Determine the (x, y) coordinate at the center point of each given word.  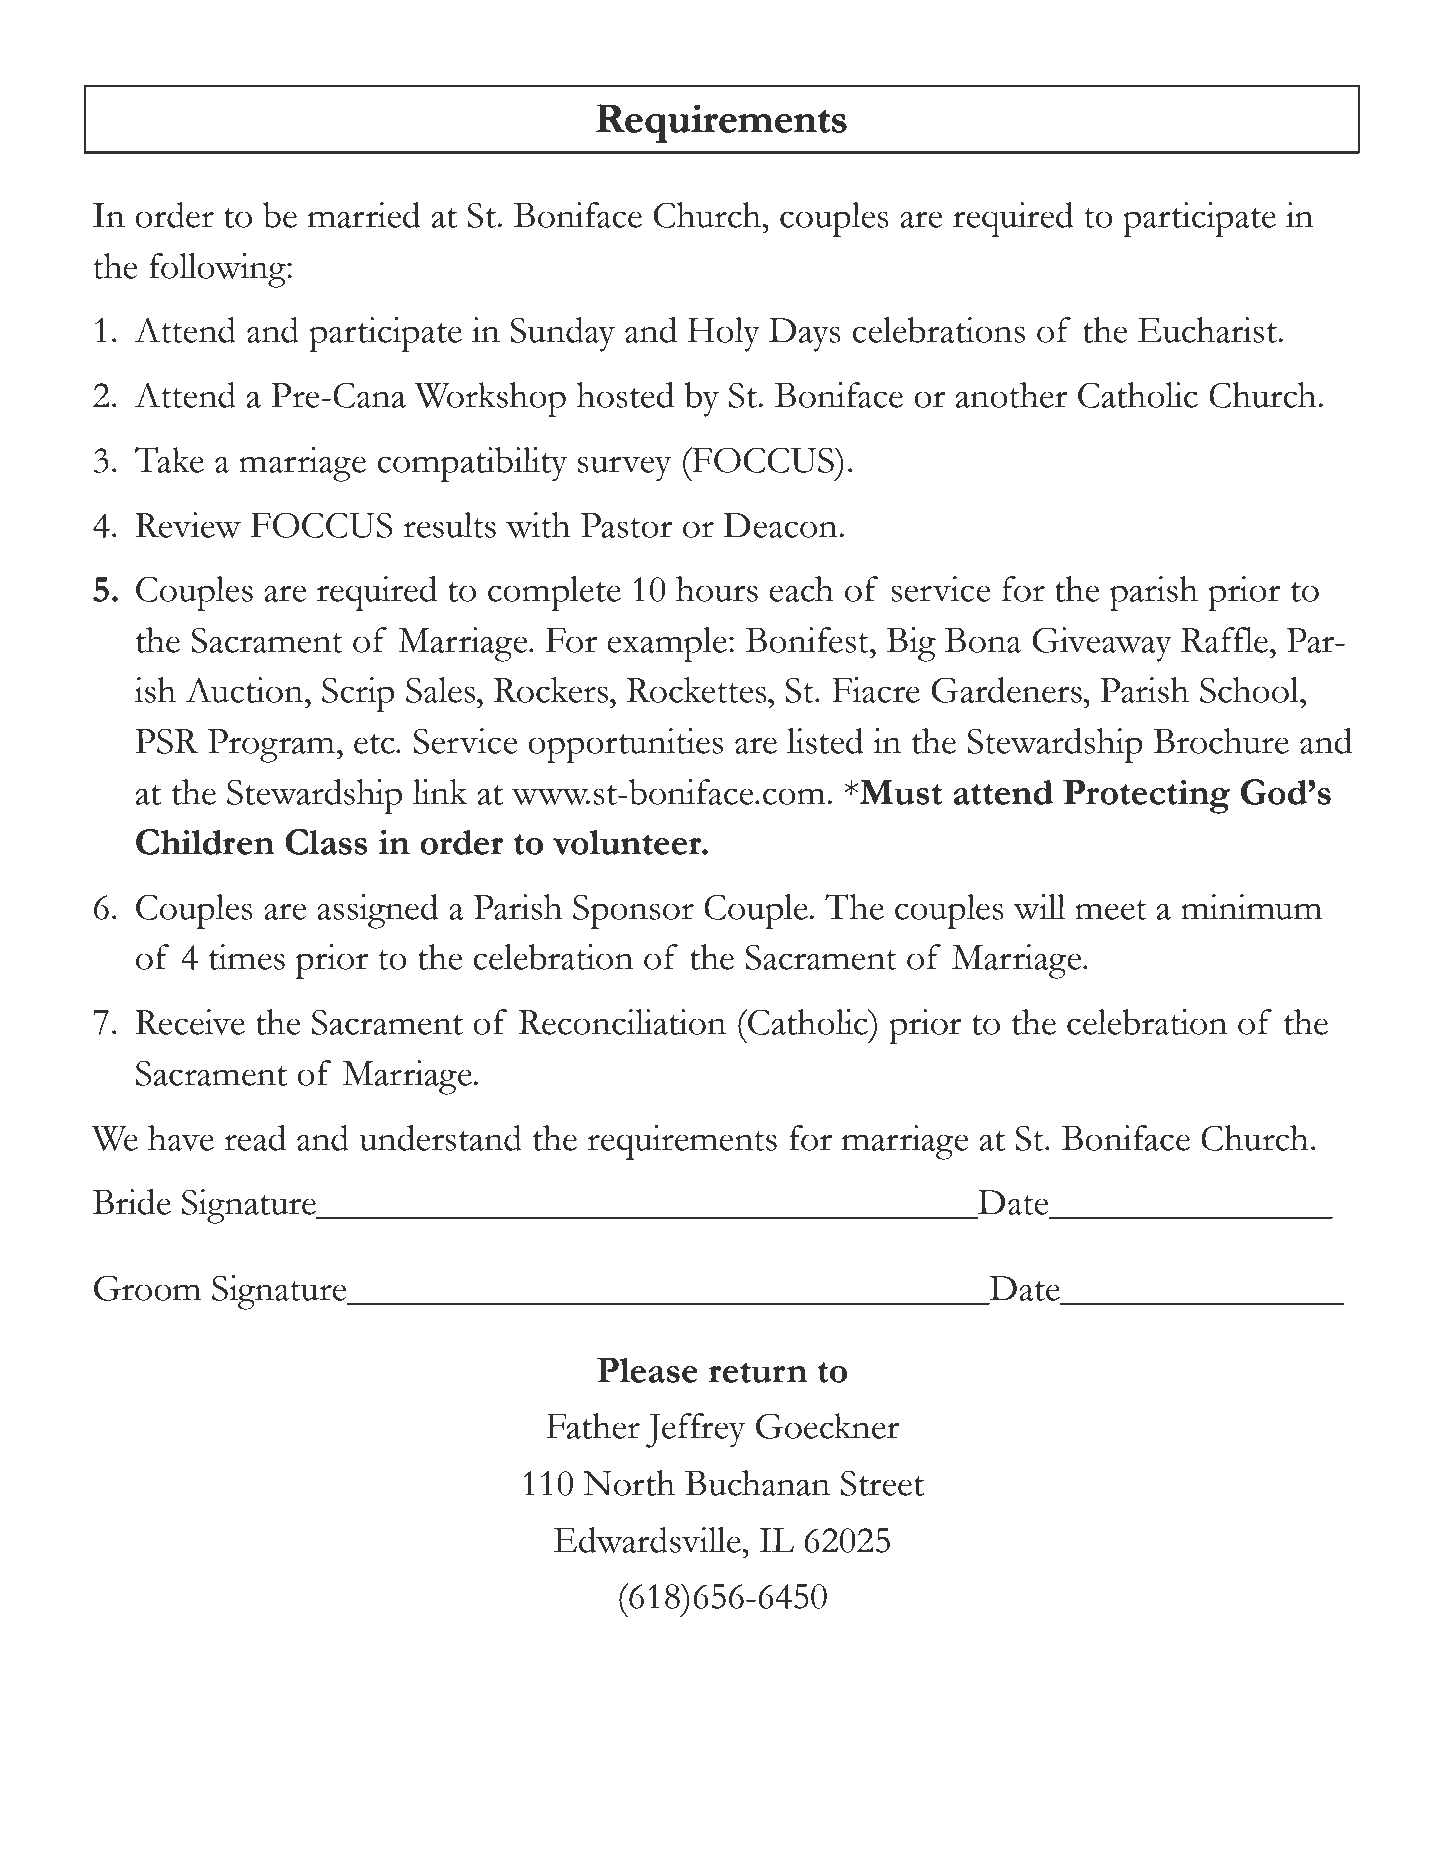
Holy (723, 334)
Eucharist (1207, 330)
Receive (190, 1022)
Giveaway (1102, 644)
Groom (147, 1288)
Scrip (358, 694)
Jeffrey (695, 1430)
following (218, 270)
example (667, 644)
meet (1111, 910)
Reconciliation (622, 1022)
